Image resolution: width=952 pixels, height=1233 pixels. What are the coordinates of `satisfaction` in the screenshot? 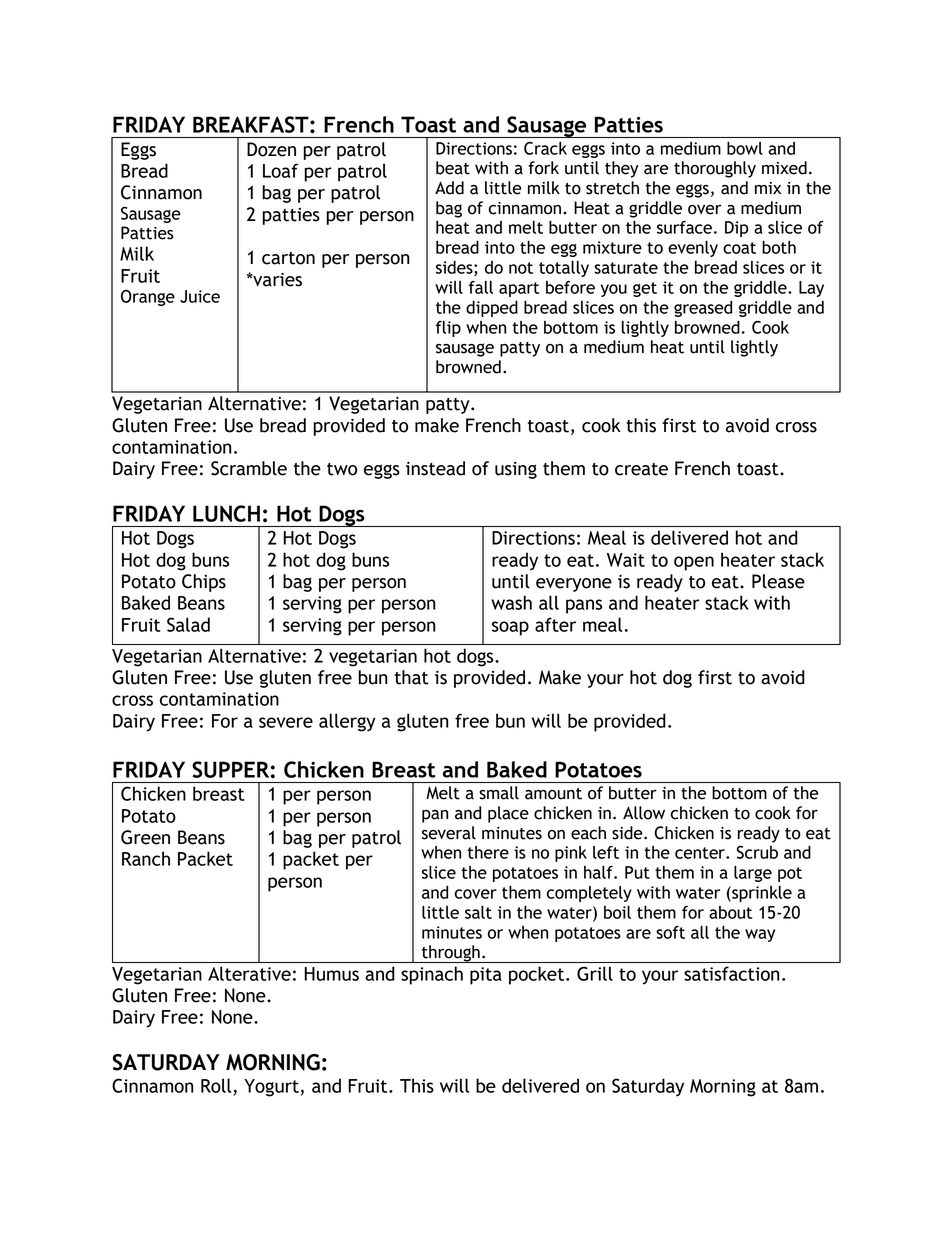 It's located at (731, 974).
